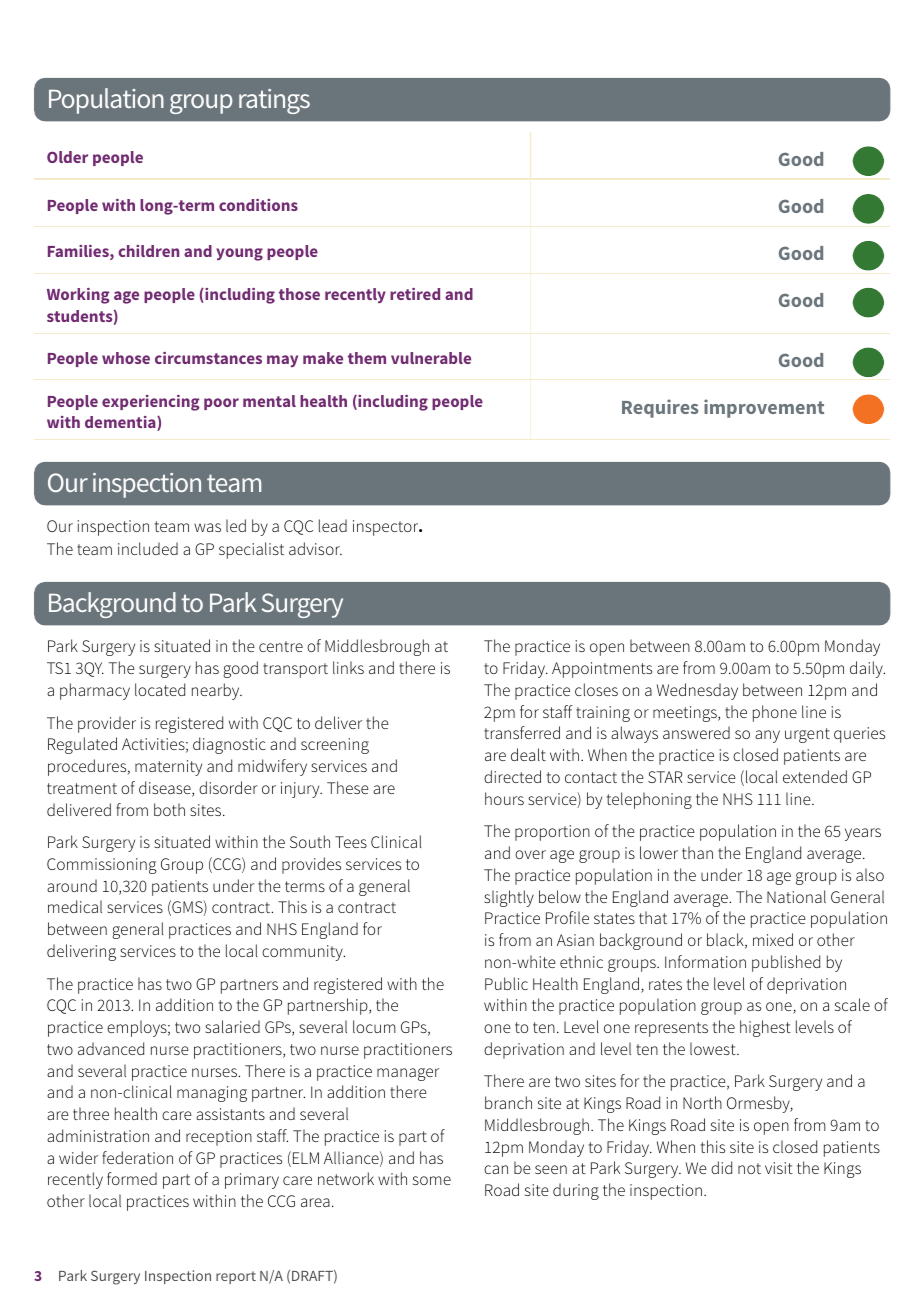  What do you see at coordinates (509, 898) in the screenshot?
I see `slightly` at bounding box center [509, 898].
